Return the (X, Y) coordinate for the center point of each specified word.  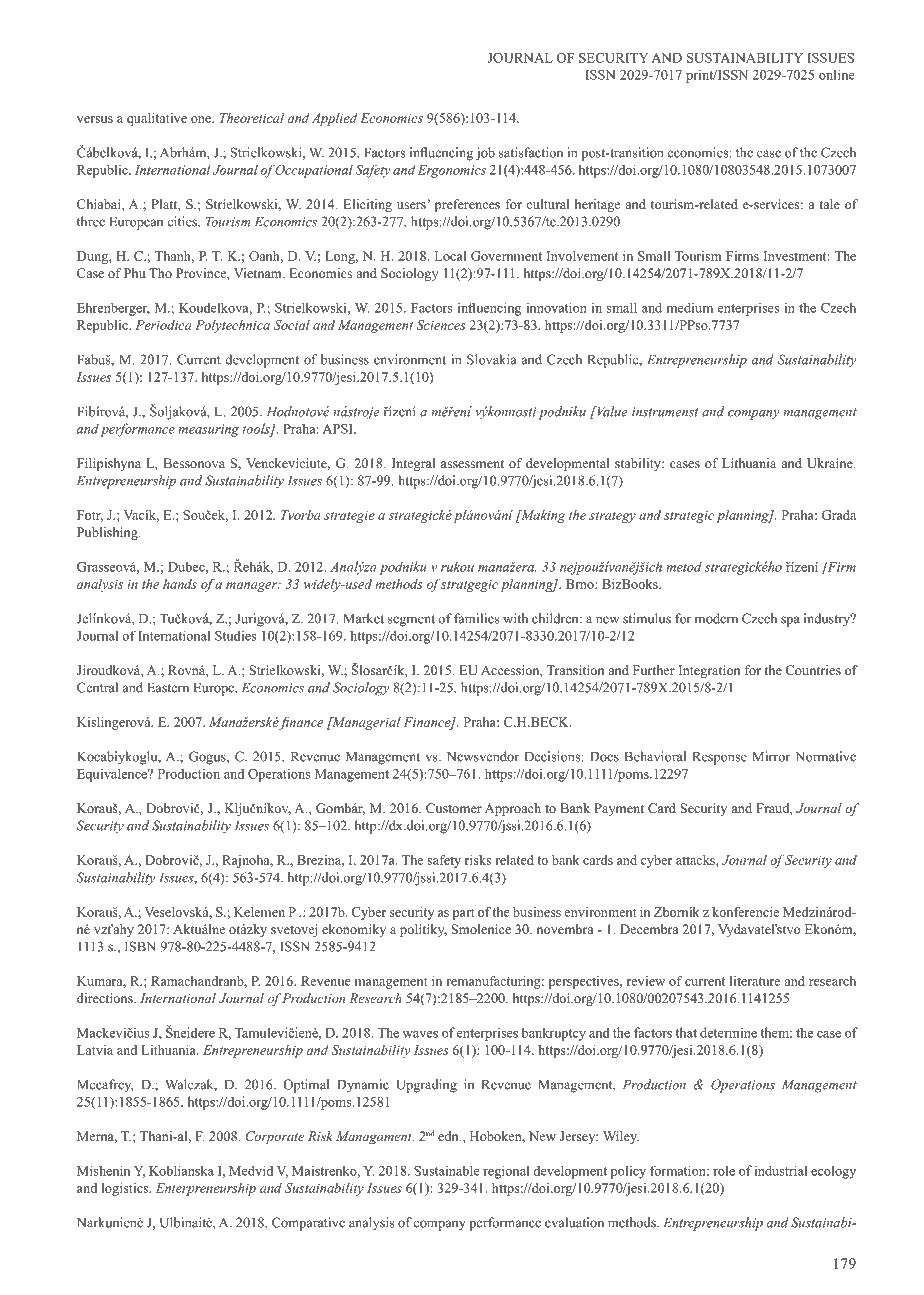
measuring (208, 430)
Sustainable (447, 1171)
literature (755, 981)
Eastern (168, 687)
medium (690, 308)
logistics (126, 1189)
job (485, 154)
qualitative (157, 119)
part (464, 914)
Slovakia (492, 359)
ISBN (140, 946)
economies (698, 152)
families (477, 618)
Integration (709, 671)
